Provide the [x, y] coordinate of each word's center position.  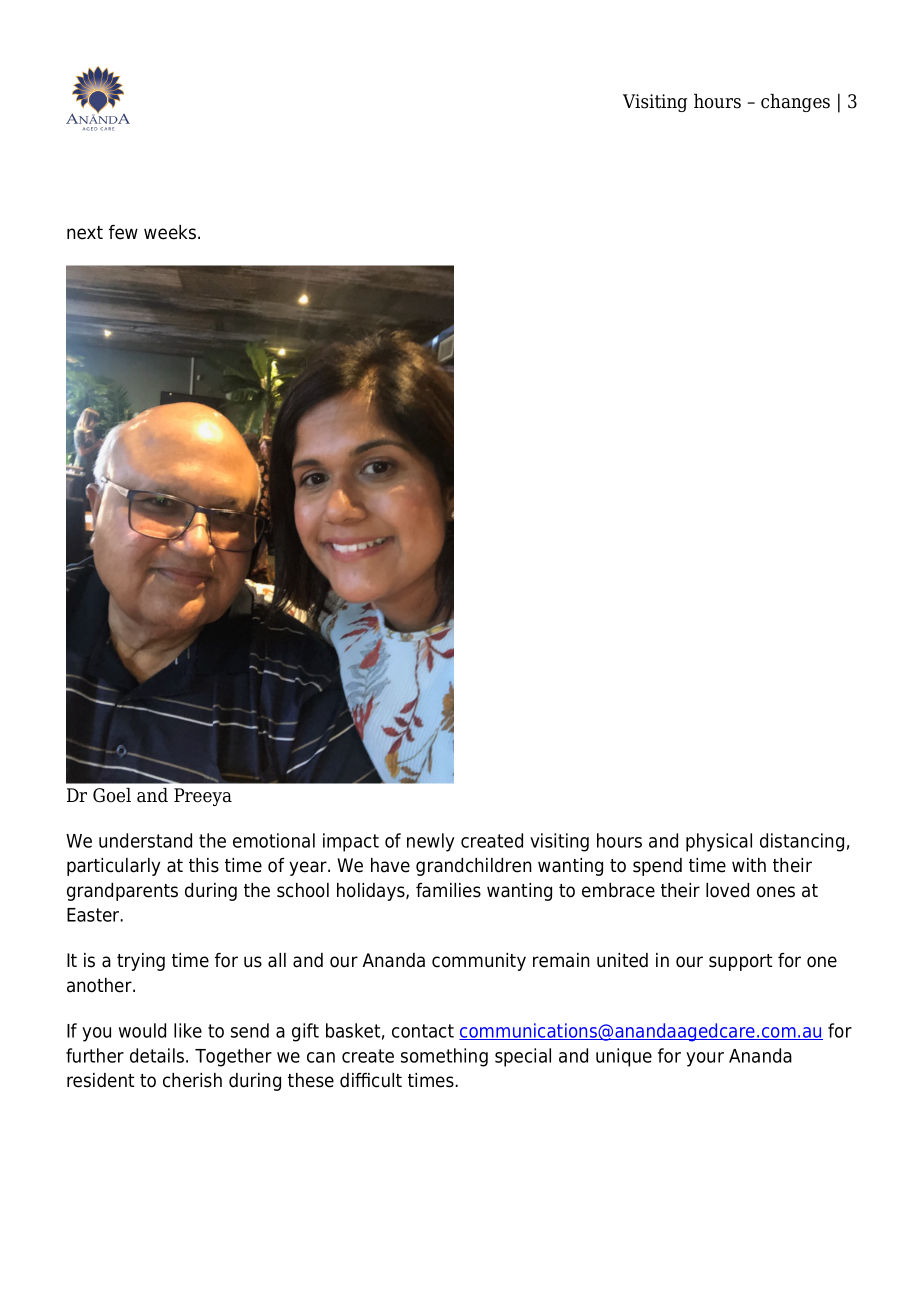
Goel [112, 795]
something [444, 1057]
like [188, 1030]
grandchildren [474, 867]
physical [719, 842]
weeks [170, 232]
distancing [802, 842]
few [123, 232]
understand [145, 840]
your [705, 1059]
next [85, 233]
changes [795, 103]
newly [431, 842]
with [749, 865]
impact [351, 842]
